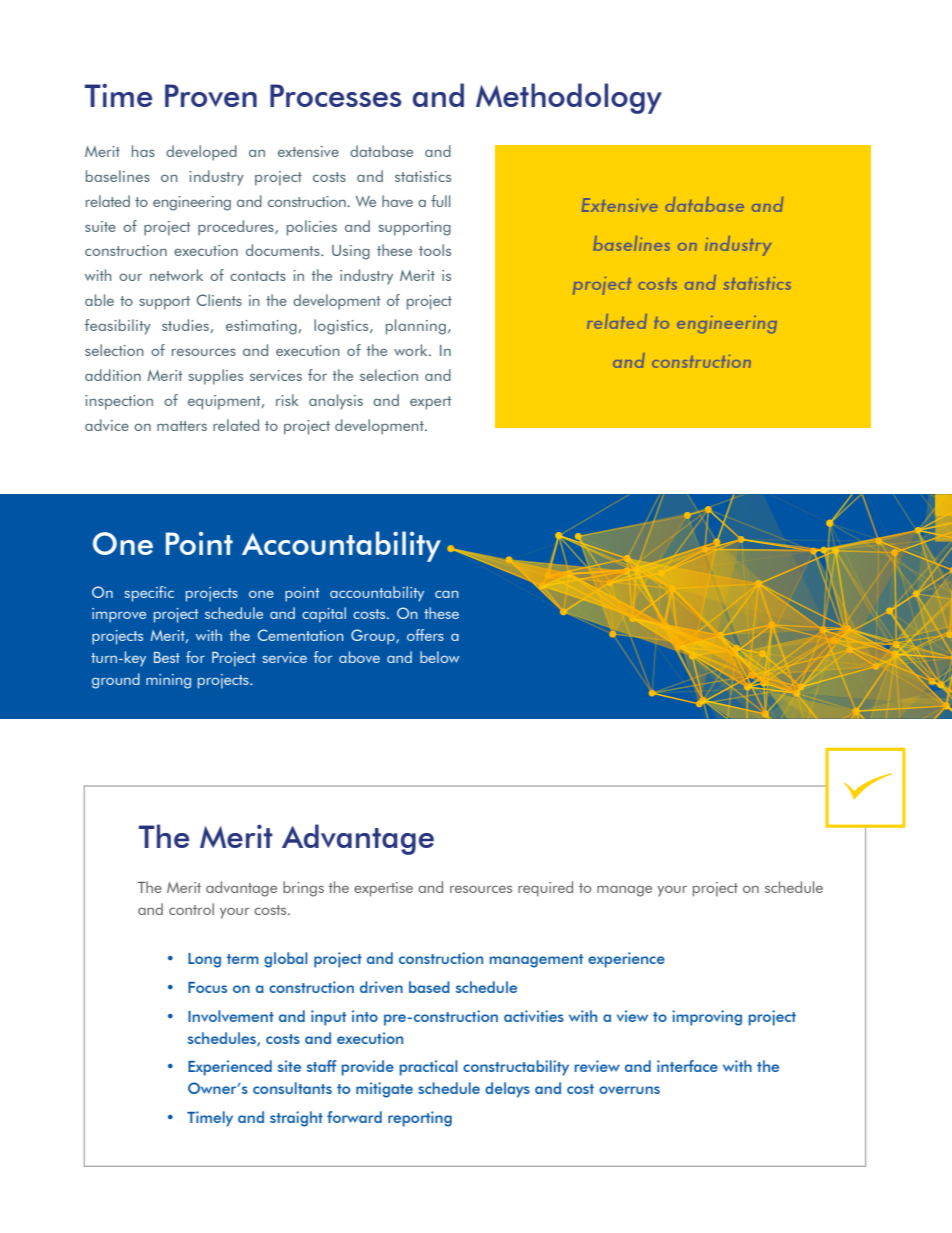 Image resolution: width=952 pixels, height=1233 pixels. I want to click on Processes, so click(336, 95).
